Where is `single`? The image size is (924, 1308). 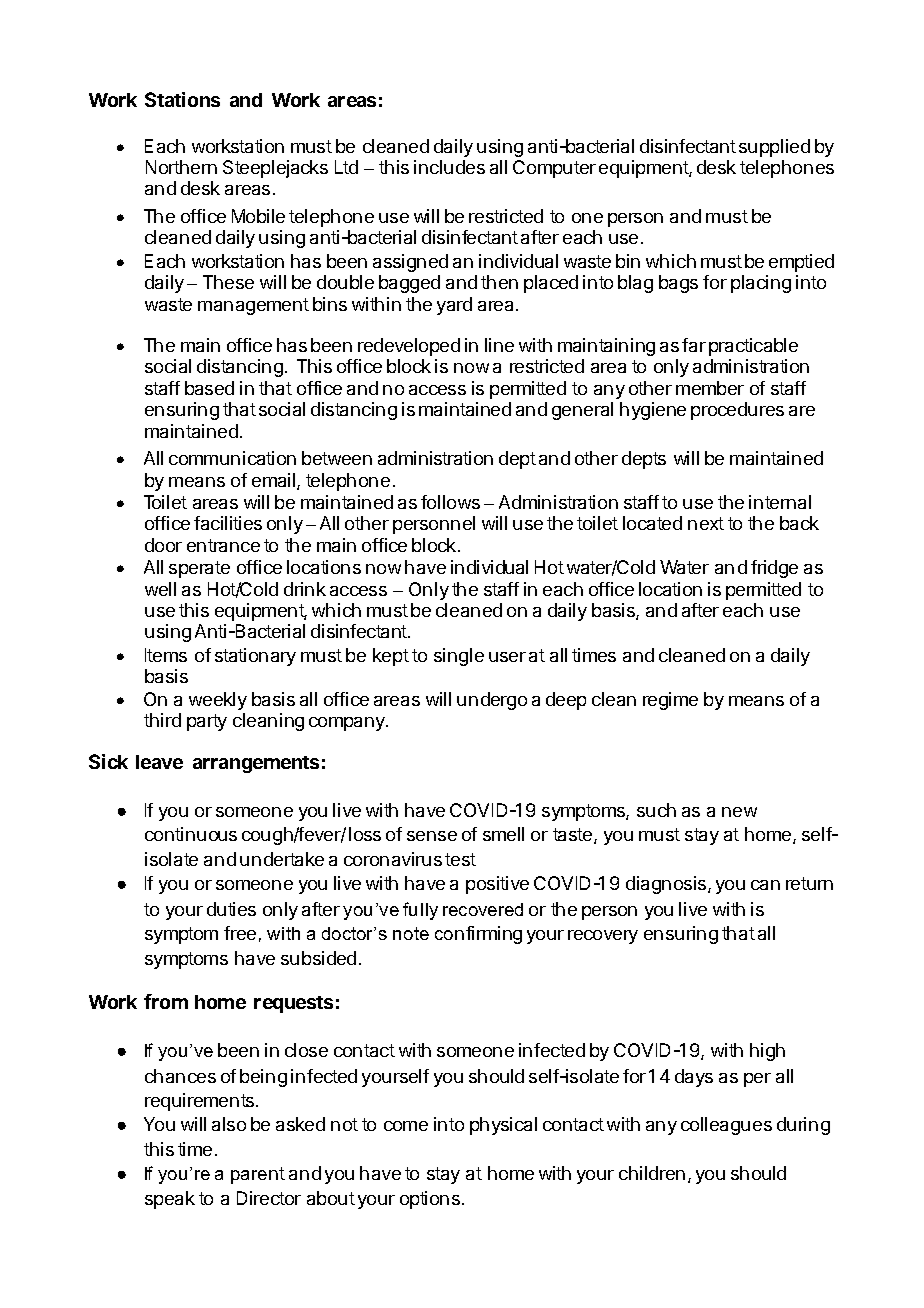 single is located at coordinates (459, 657).
